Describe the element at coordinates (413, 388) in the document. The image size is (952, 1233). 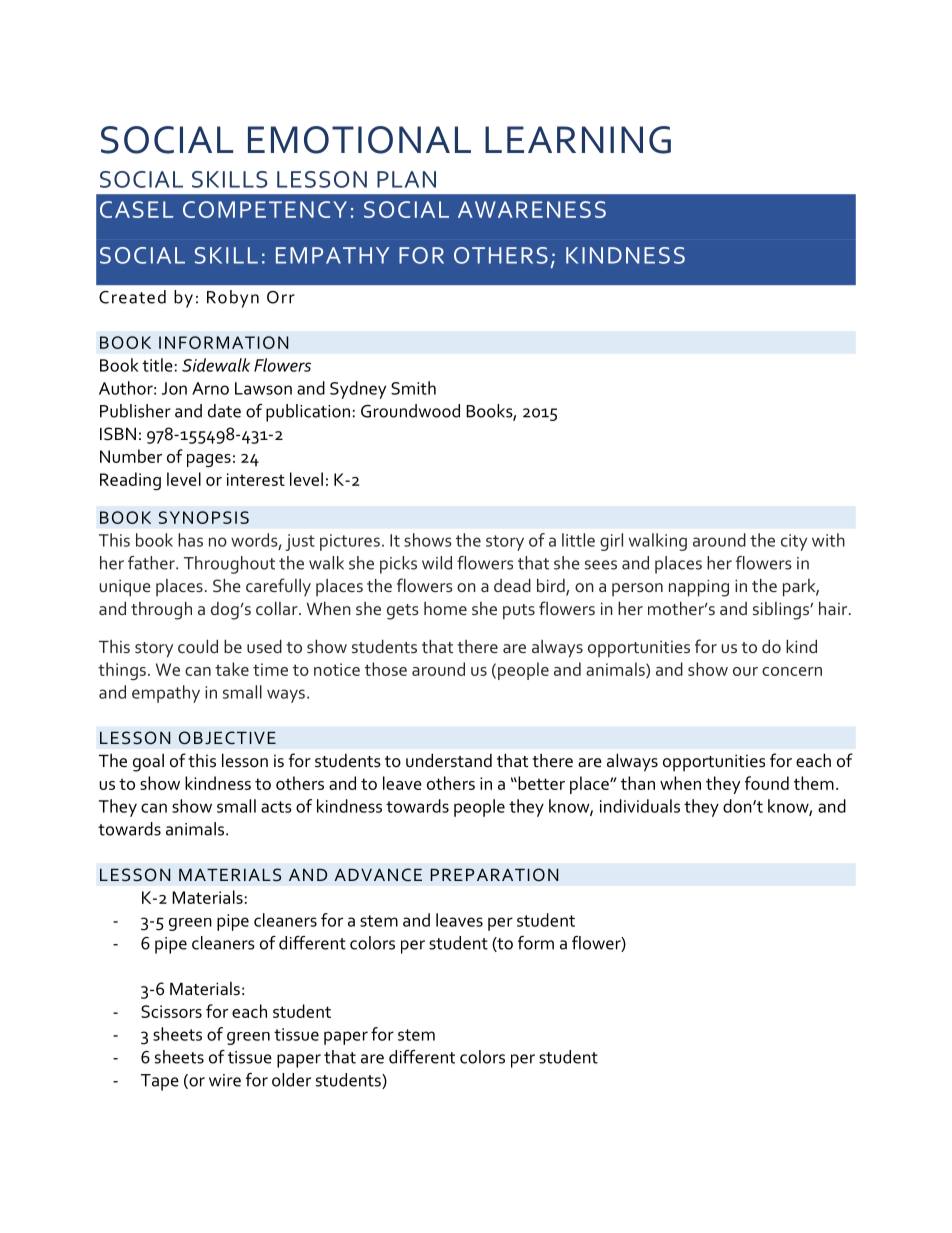
I see `Smith` at that location.
